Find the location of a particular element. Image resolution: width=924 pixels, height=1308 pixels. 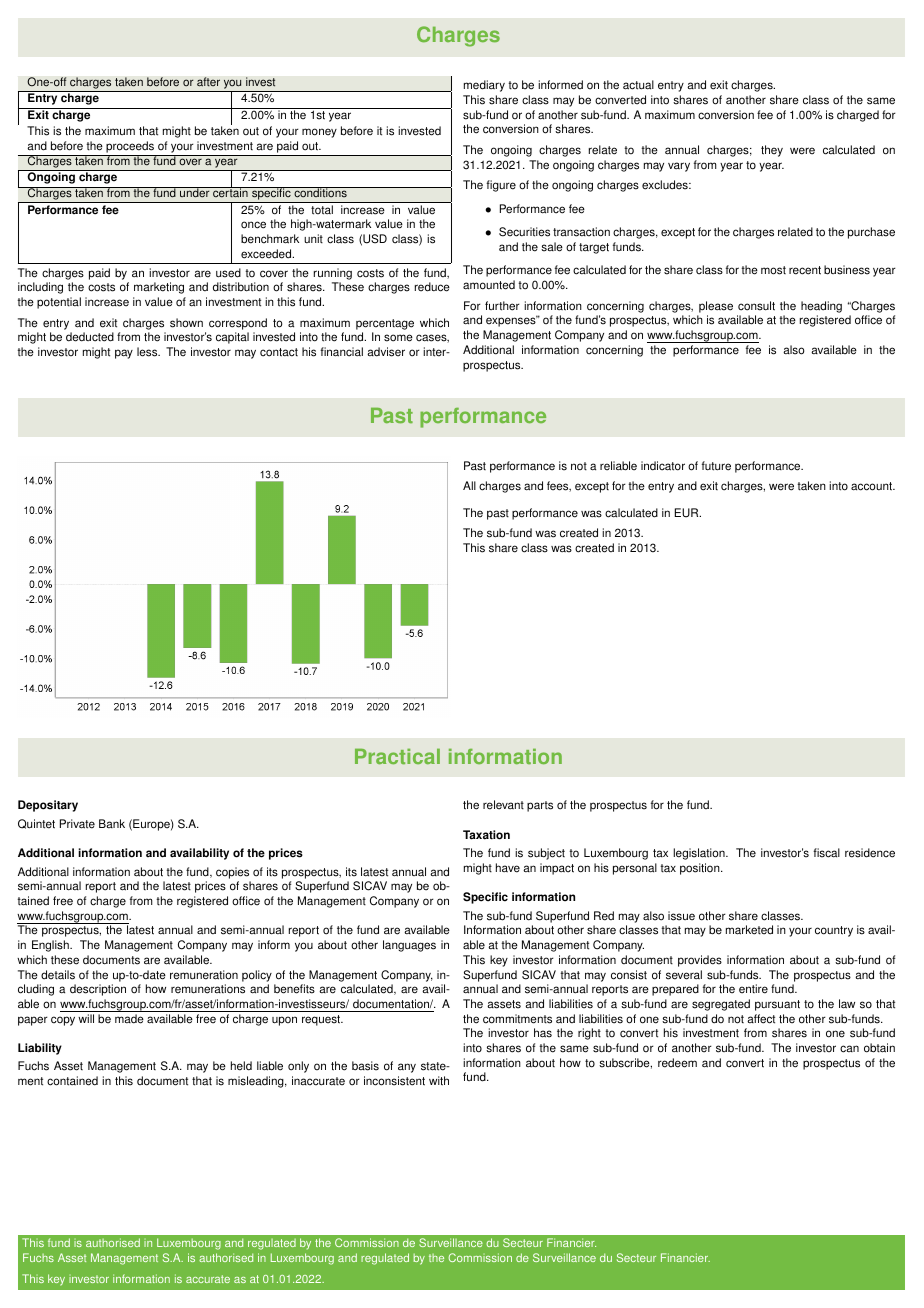

proceeds is located at coordinates (130, 148).
